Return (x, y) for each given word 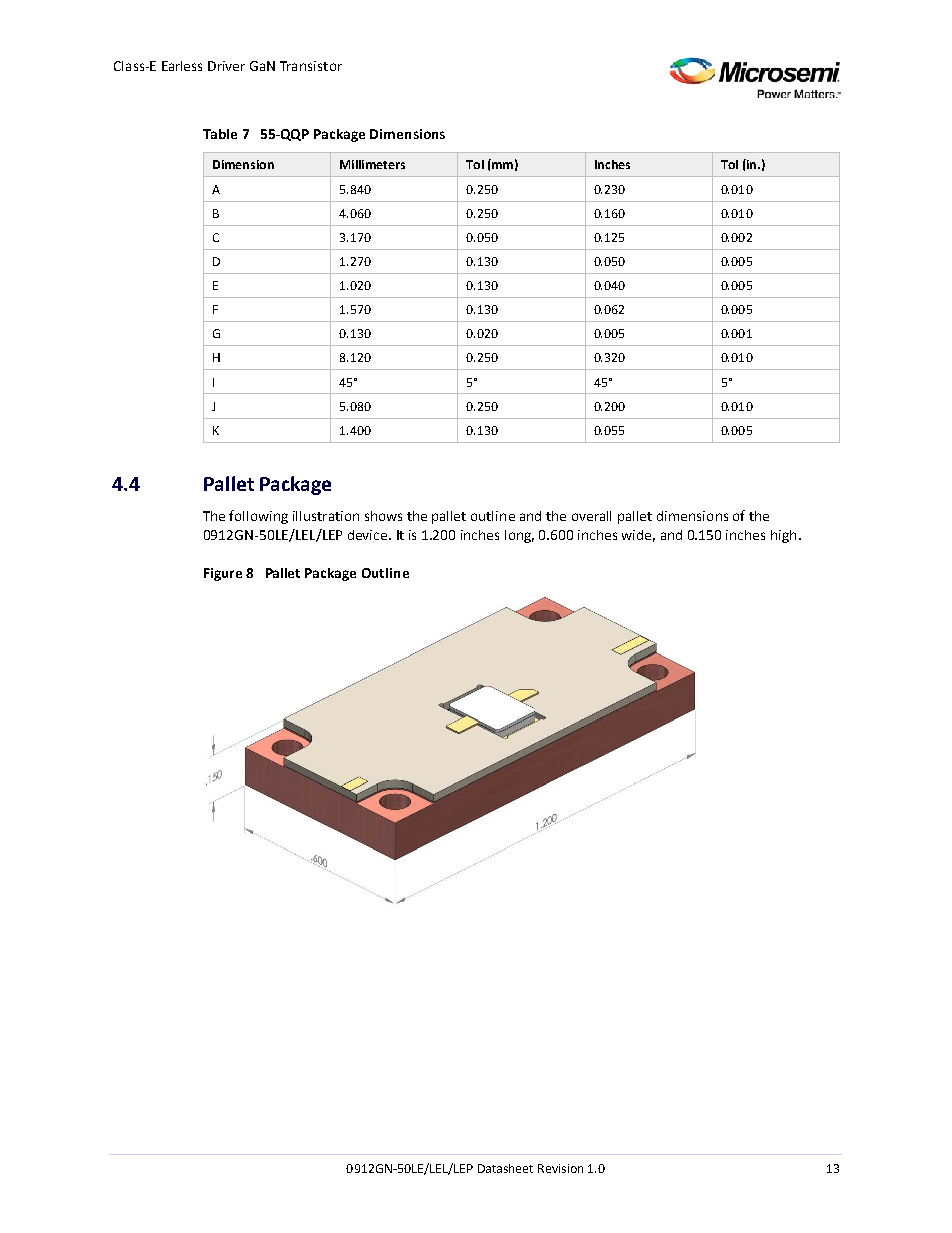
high (783, 536)
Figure (223, 574)
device (369, 535)
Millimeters (372, 164)
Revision (560, 1168)
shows (383, 516)
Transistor (311, 66)
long (519, 536)
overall (591, 516)
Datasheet (505, 1168)
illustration (326, 516)
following (258, 517)
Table (220, 134)
